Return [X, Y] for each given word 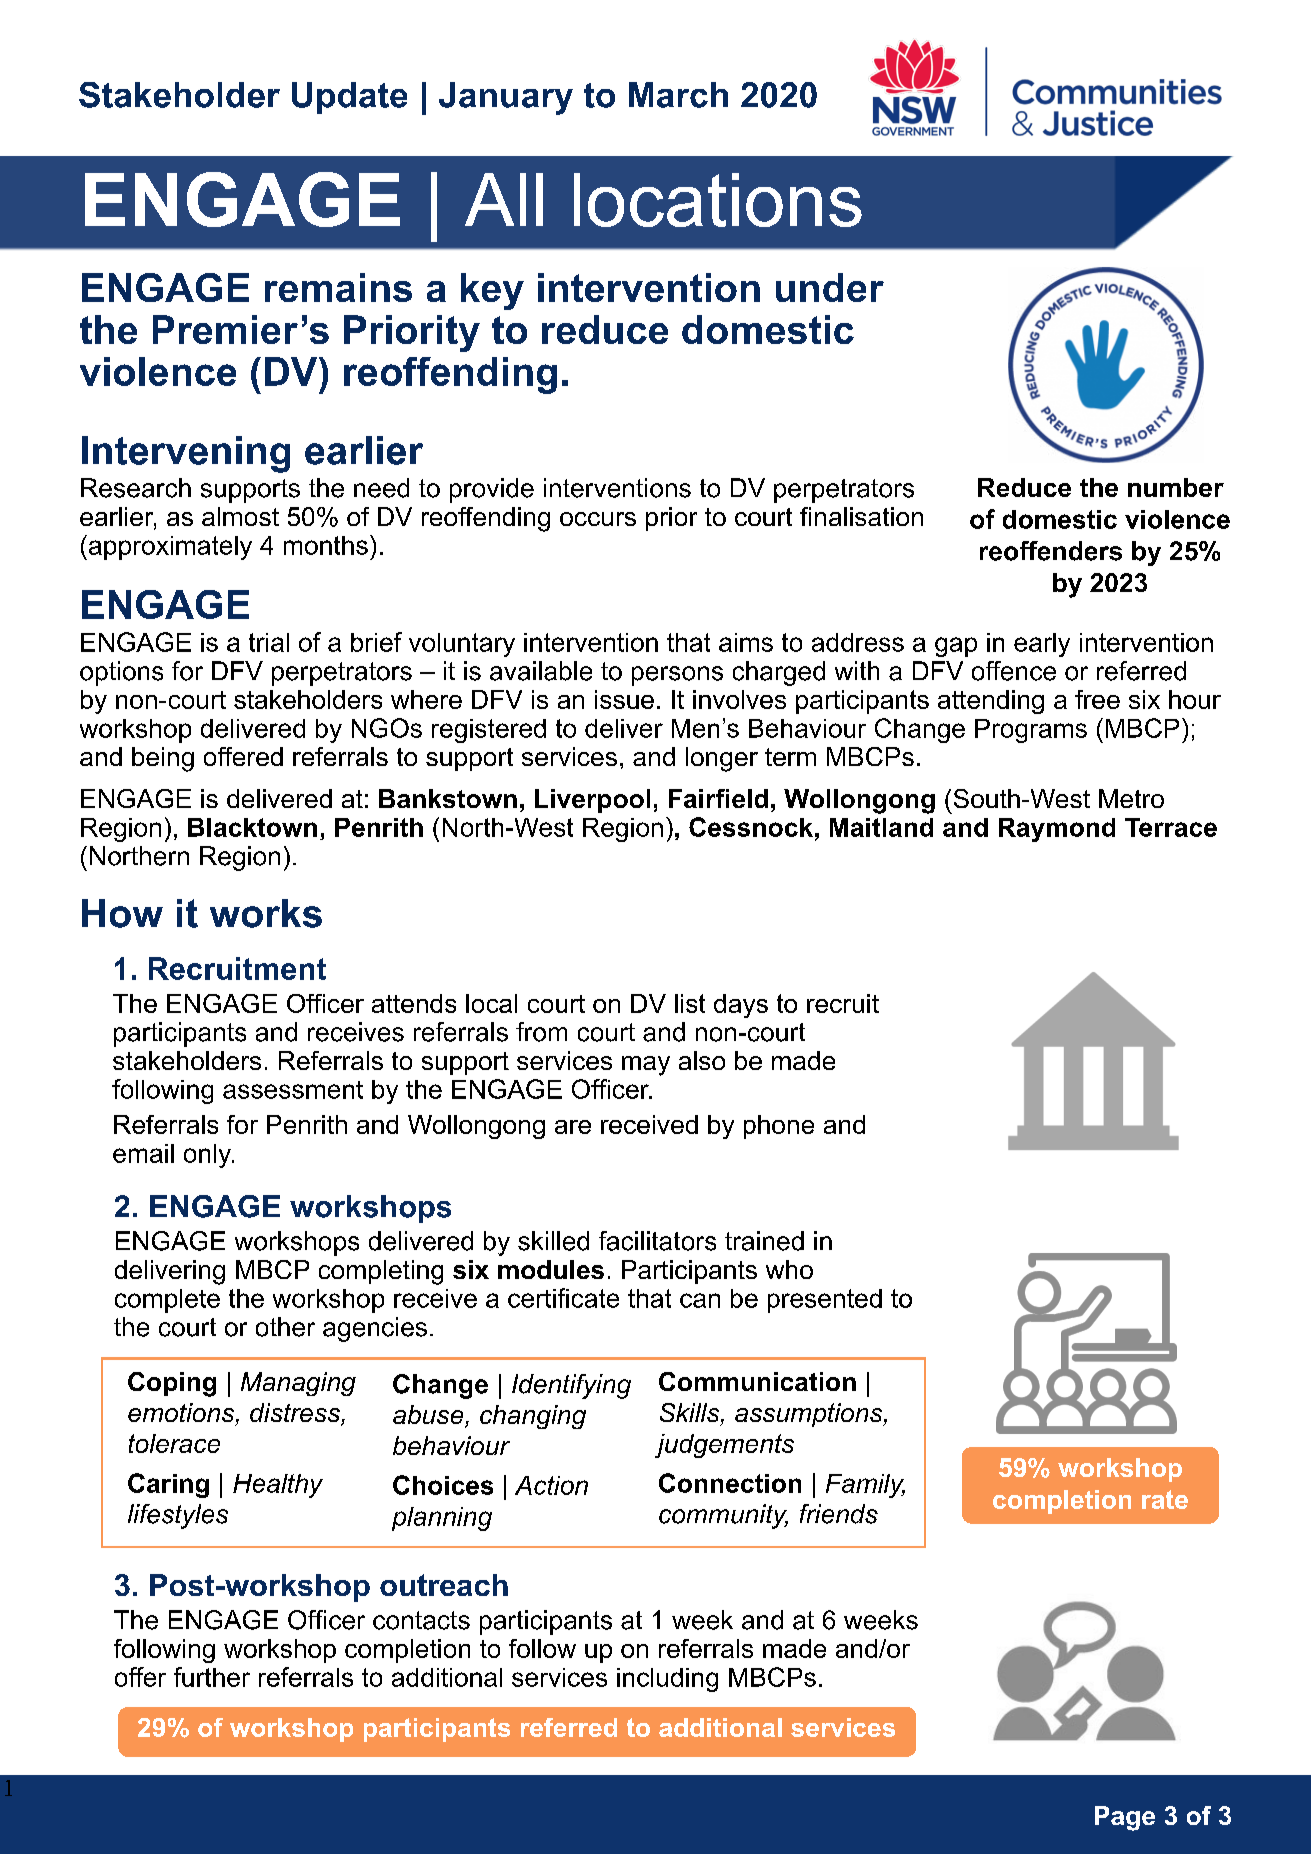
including [667, 1680]
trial [269, 642]
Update [349, 98]
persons [677, 676]
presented [825, 1301]
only [209, 1156]
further [212, 1677]
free [1097, 699]
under [830, 287]
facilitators [657, 1241]
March [678, 95]
